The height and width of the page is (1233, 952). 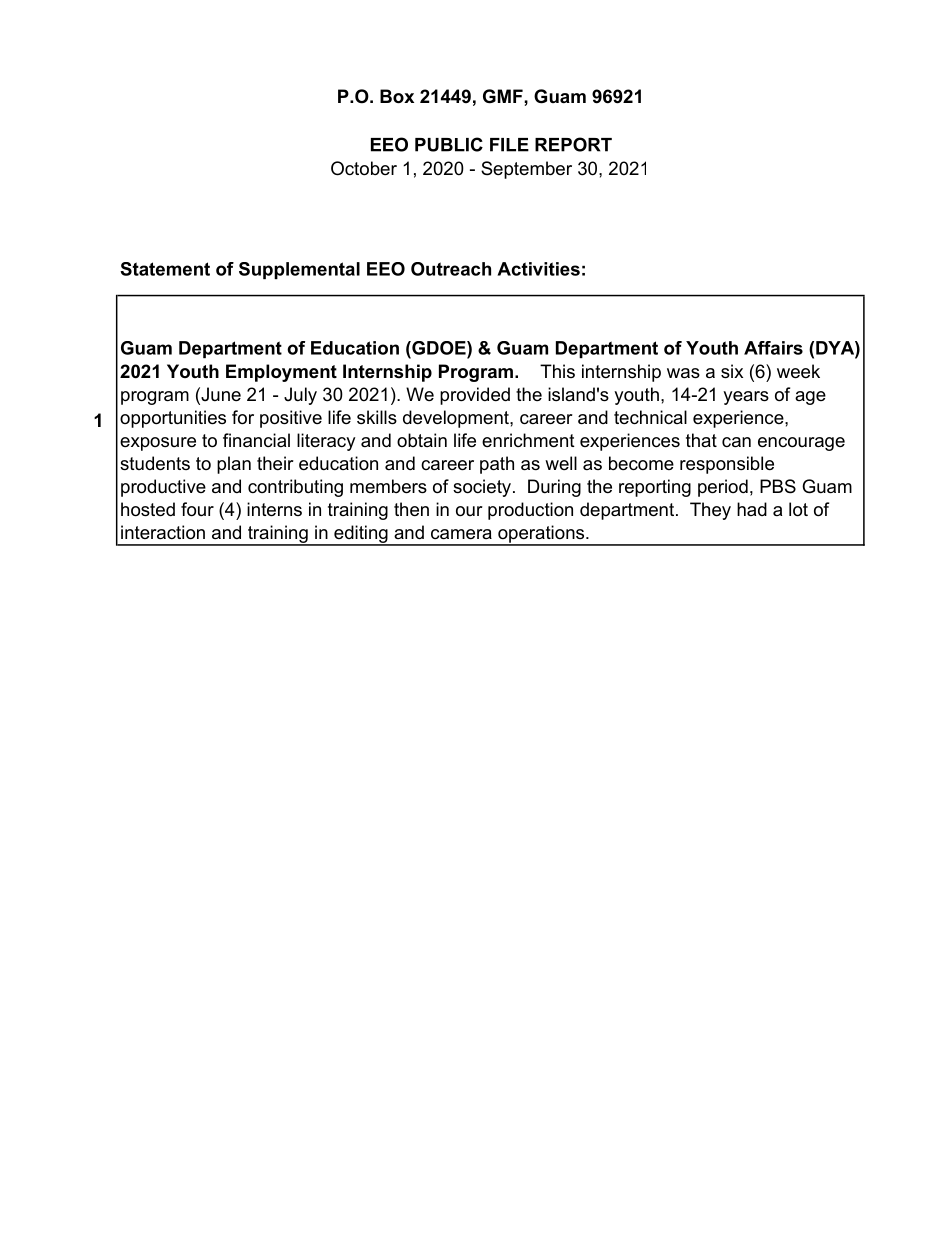 What do you see at coordinates (461, 534) in the page?
I see `camera` at bounding box center [461, 534].
